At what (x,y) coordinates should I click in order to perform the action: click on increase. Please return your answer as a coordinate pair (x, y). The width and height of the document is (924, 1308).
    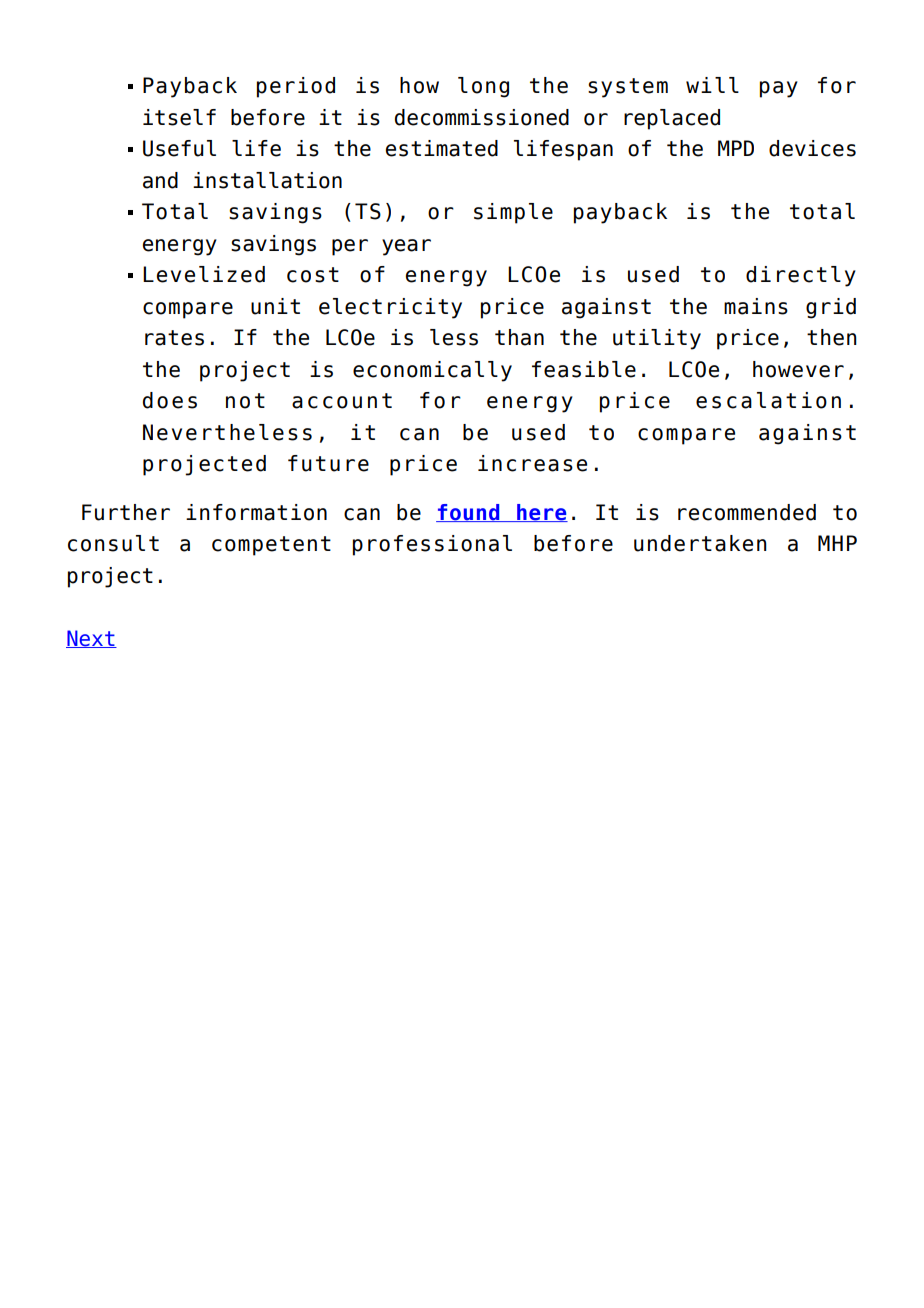
    Looking at the image, I should click on (532, 463).
